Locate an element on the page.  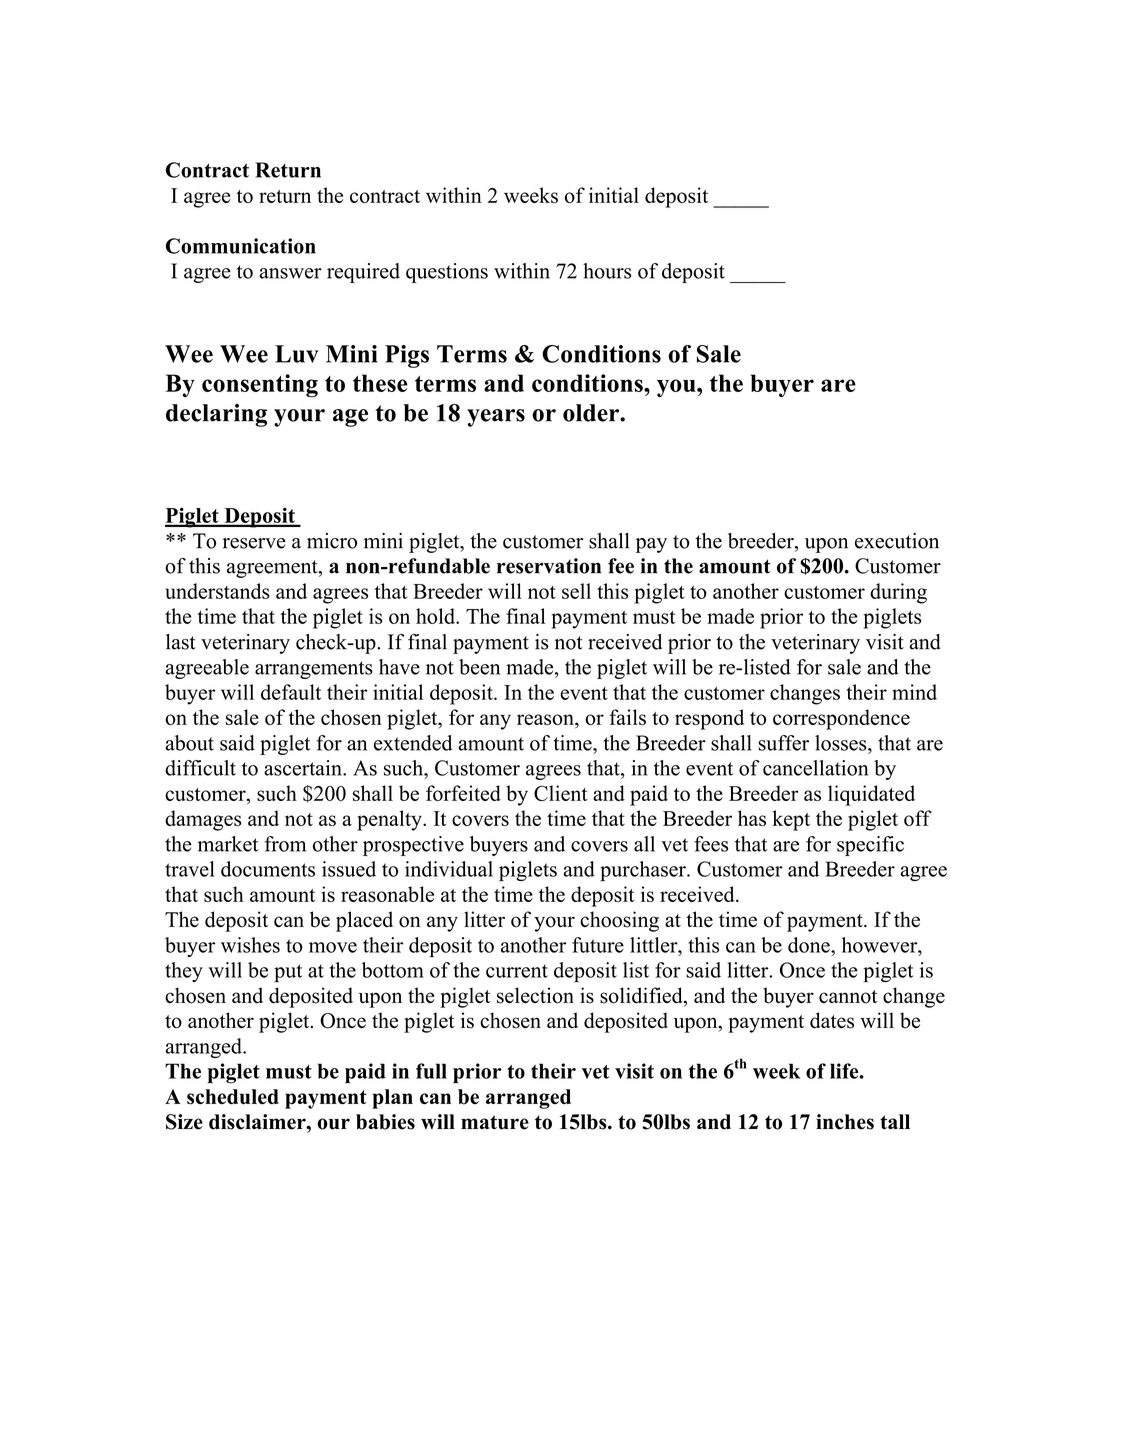
scheduled is located at coordinates (233, 1097).
